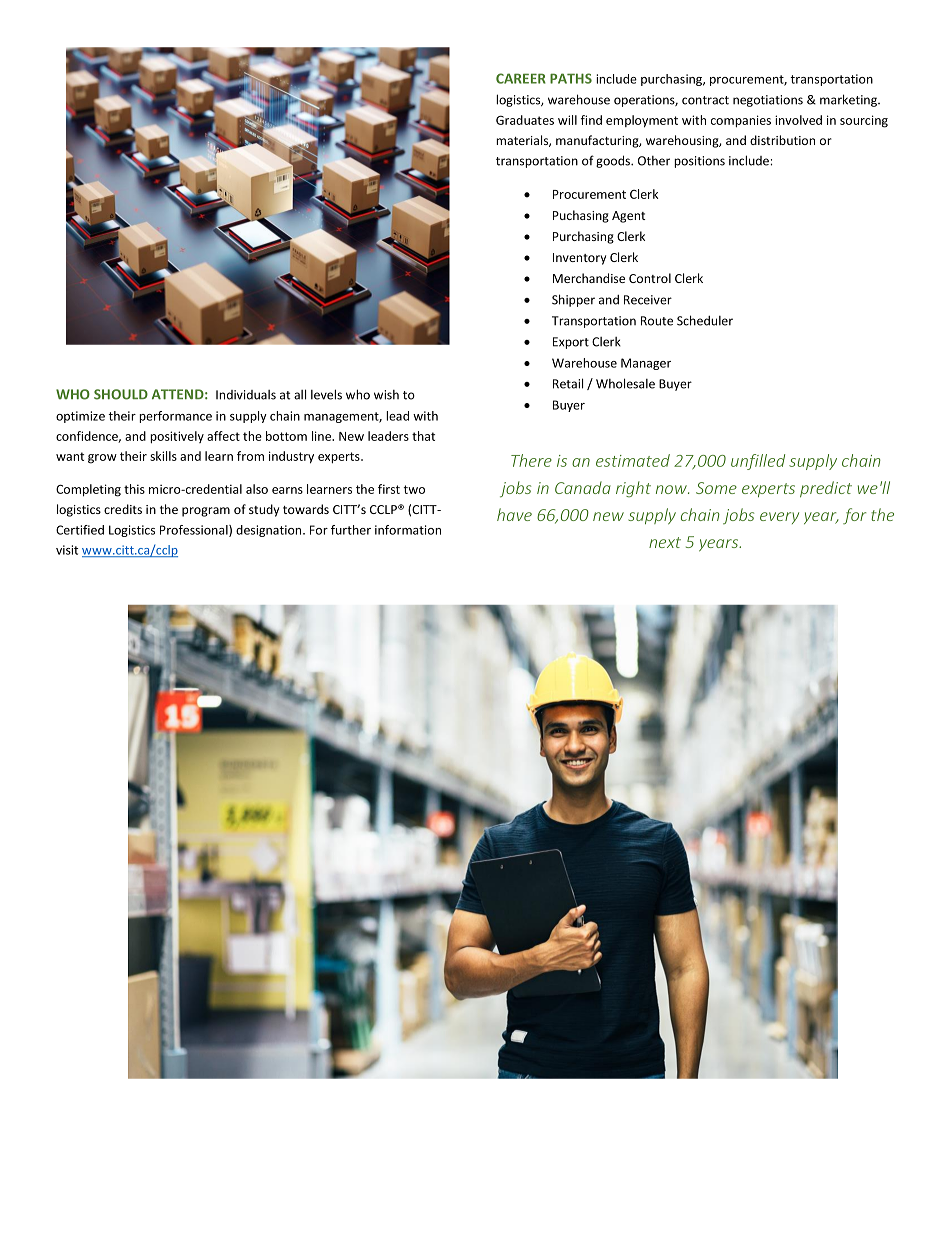 This screenshot has width=952, height=1233. Describe the element at coordinates (521, 78) in the screenshot. I see `CAREER` at that location.
